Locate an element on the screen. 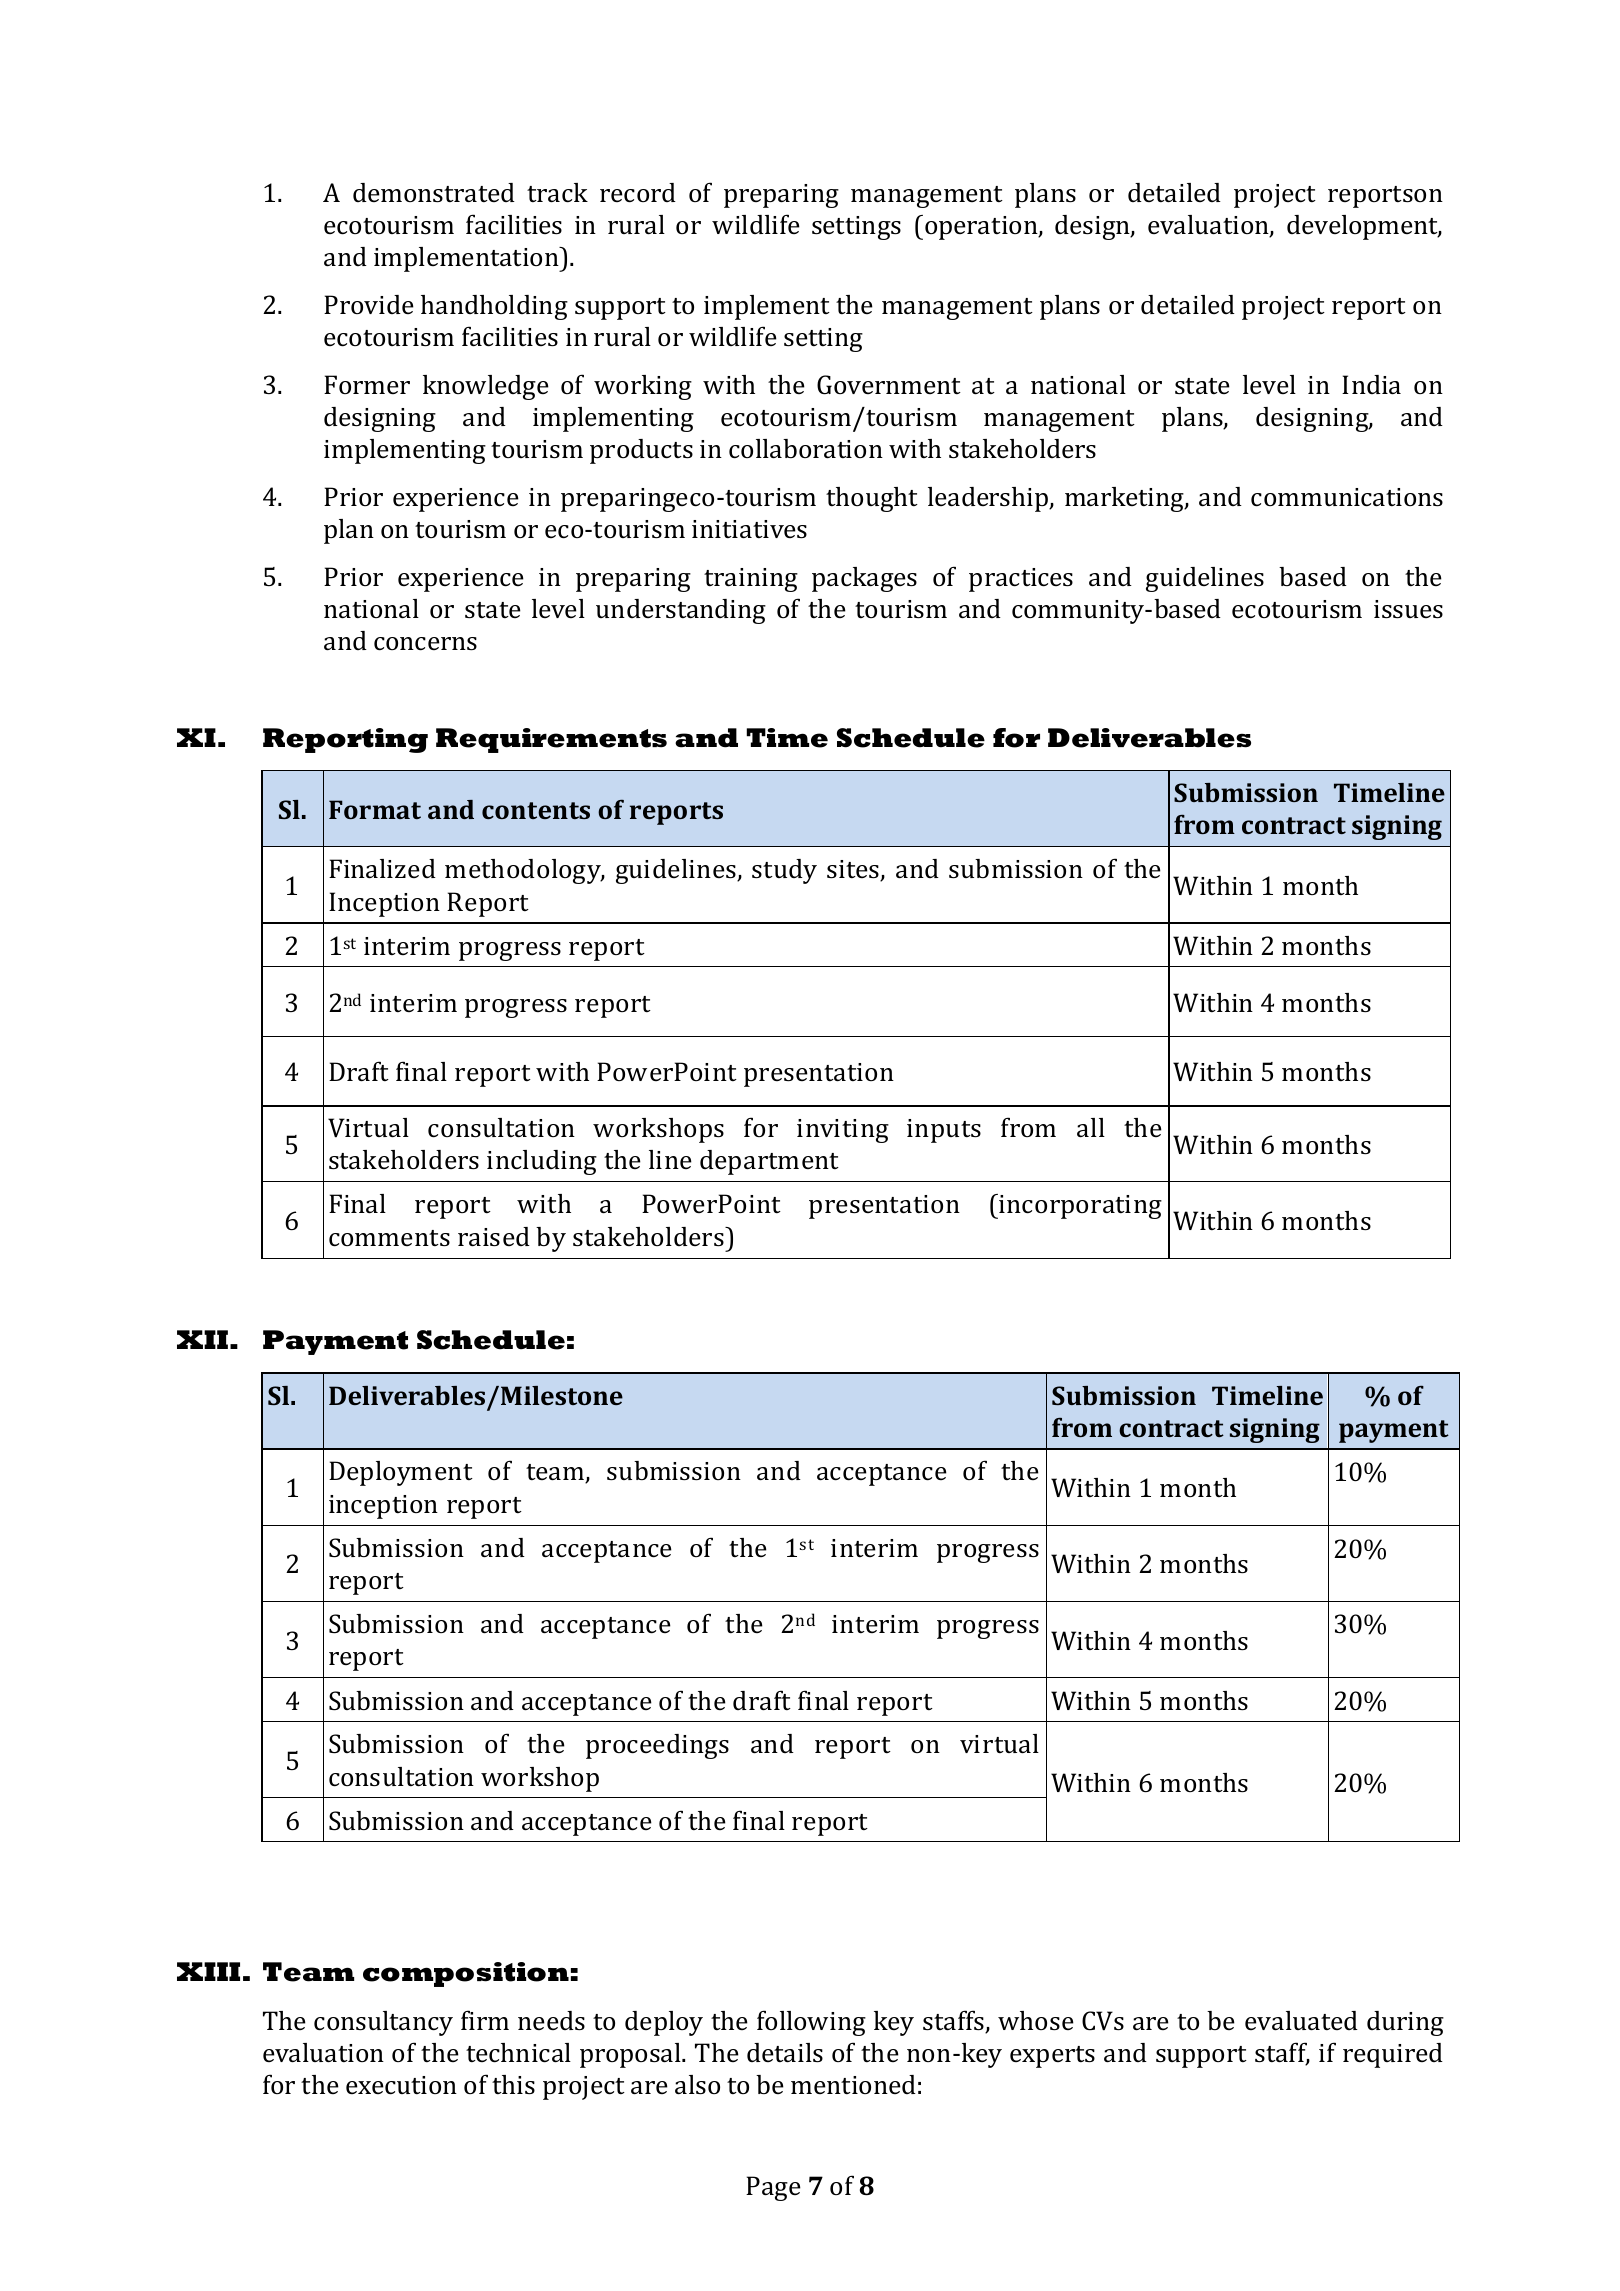  Page is located at coordinates (773, 2188).
